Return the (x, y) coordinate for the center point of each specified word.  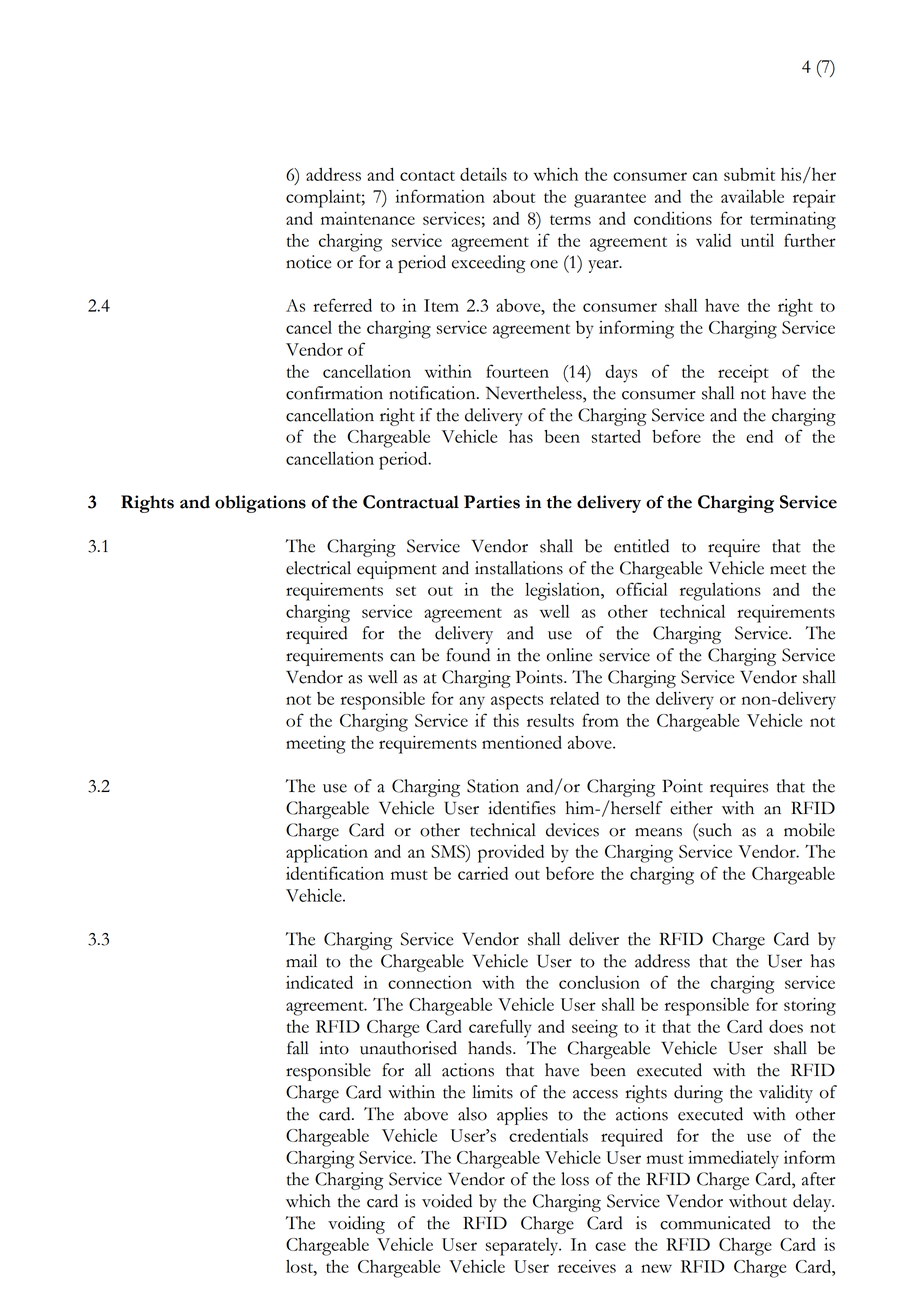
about (514, 196)
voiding (356, 1225)
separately (523, 1247)
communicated (715, 1223)
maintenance (368, 218)
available (752, 196)
